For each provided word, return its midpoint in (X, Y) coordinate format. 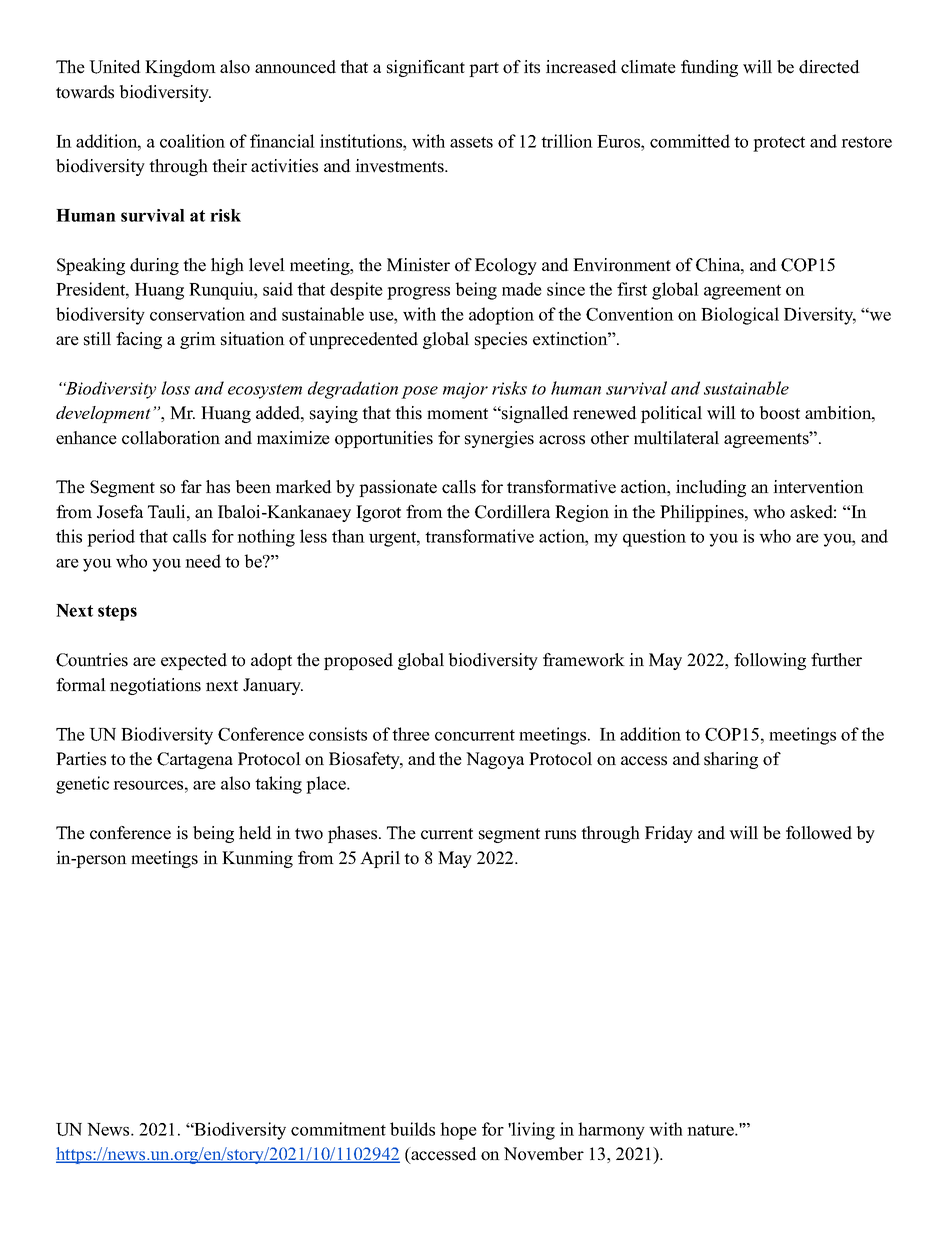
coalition (192, 141)
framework (584, 660)
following (770, 661)
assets (471, 142)
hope (458, 1131)
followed (819, 833)
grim (198, 340)
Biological (740, 316)
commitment (338, 1129)
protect (779, 144)
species (501, 340)
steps (117, 613)
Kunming (257, 859)
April (380, 859)
